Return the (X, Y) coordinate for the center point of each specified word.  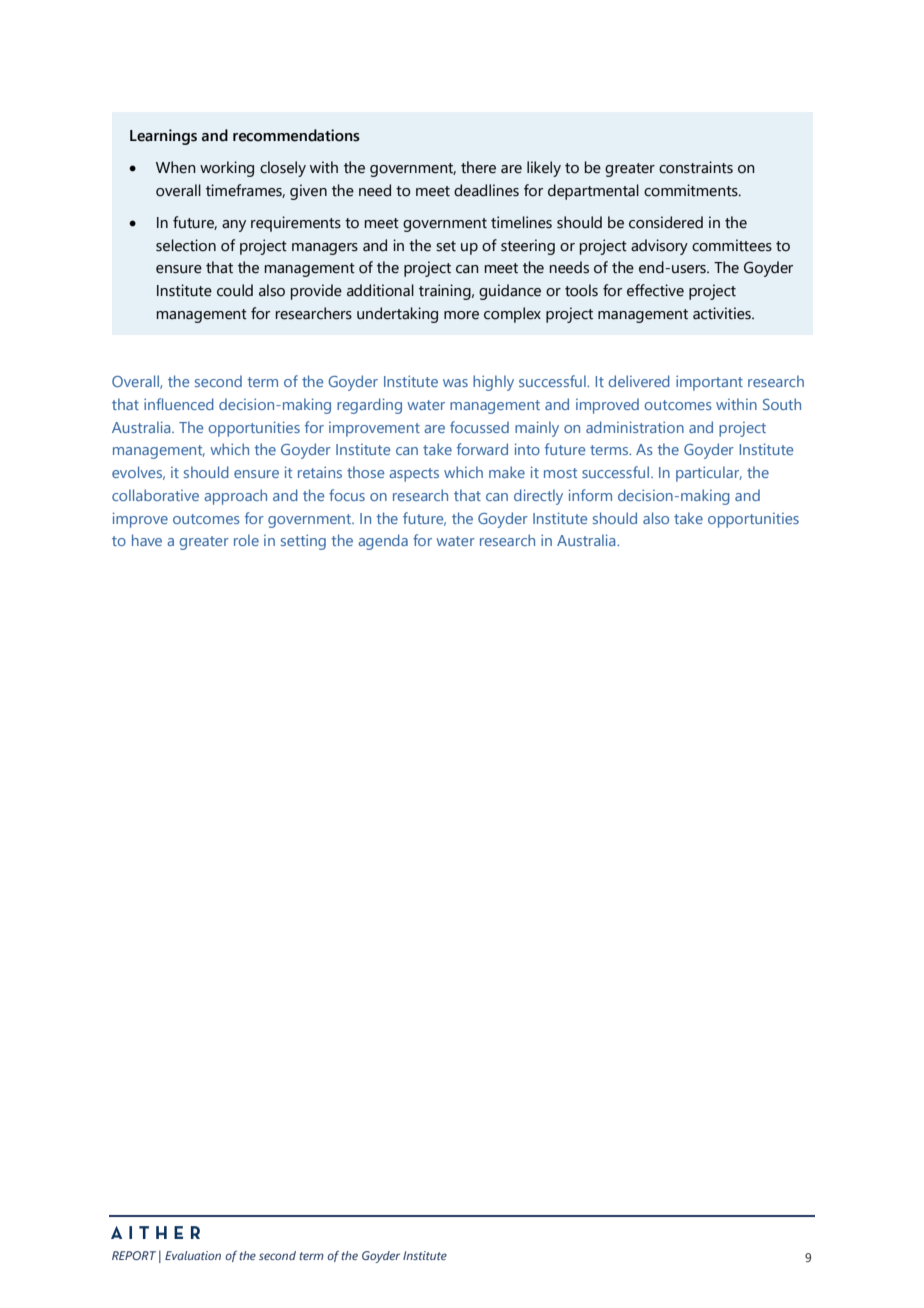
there (478, 167)
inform (590, 495)
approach (235, 497)
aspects (414, 475)
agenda (383, 542)
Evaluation (193, 1255)
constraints (696, 167)
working (227, 169)
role (246, 540)
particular (709, 474)
